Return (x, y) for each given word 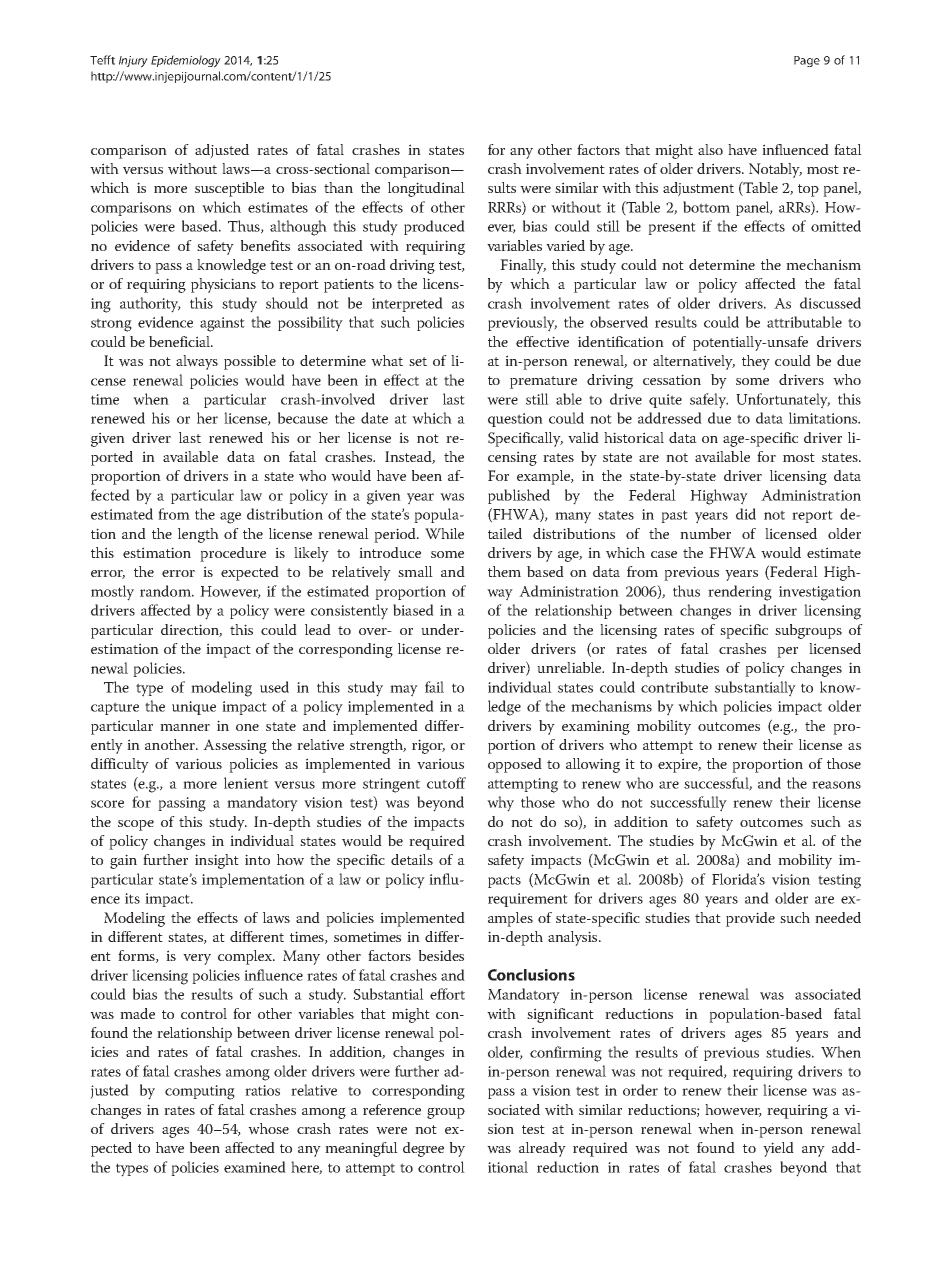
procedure (233, 554)
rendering (740, 593)
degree (423, 1149)
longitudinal (426, 189)
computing (200, 1092)
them (504, 571)
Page (807, 61)
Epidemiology (186, 61)
